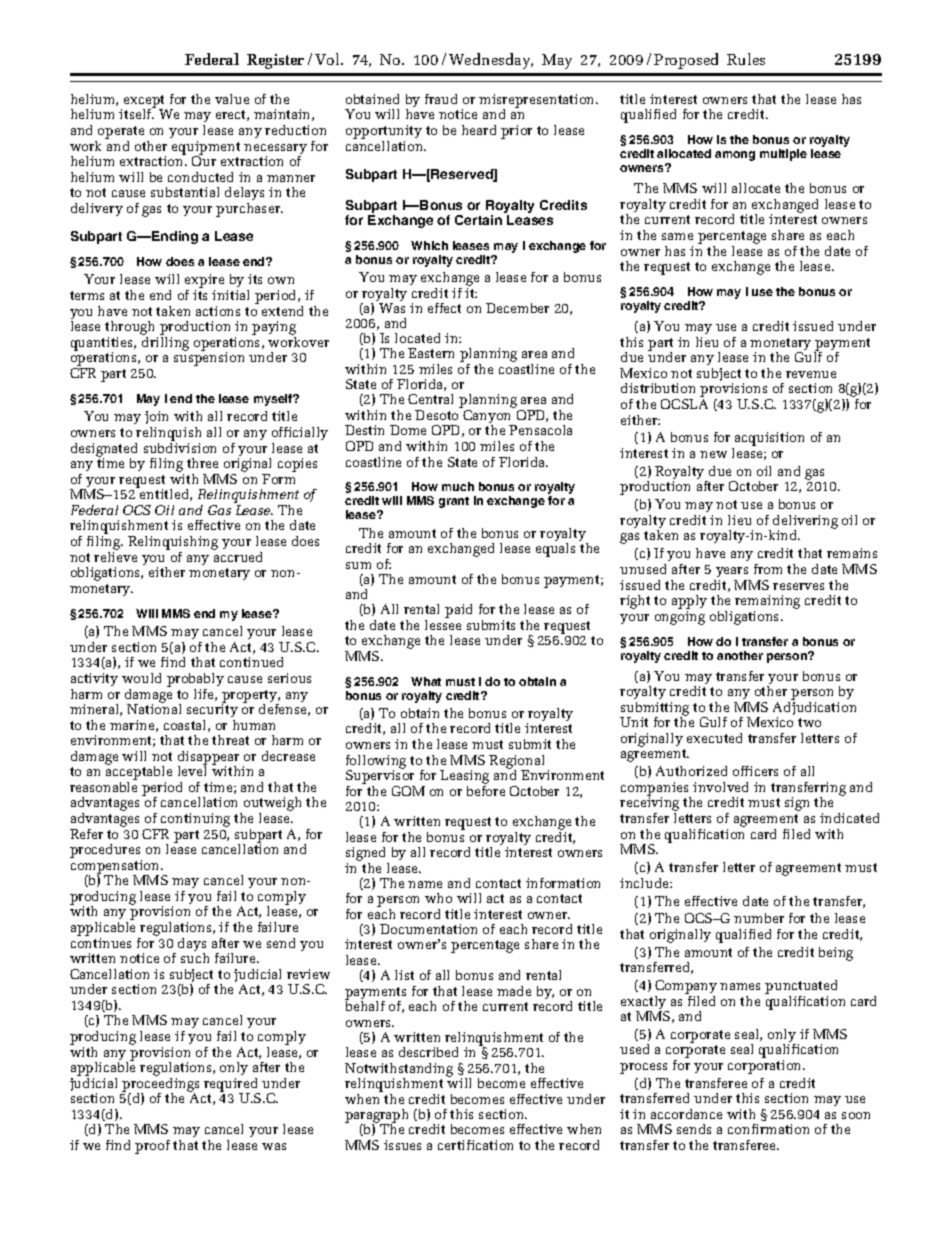 The height and width of the screenshot is (1233, 952). Describe the element at coordinates (192, 946) in the screenshot. I see `days` at that location.
